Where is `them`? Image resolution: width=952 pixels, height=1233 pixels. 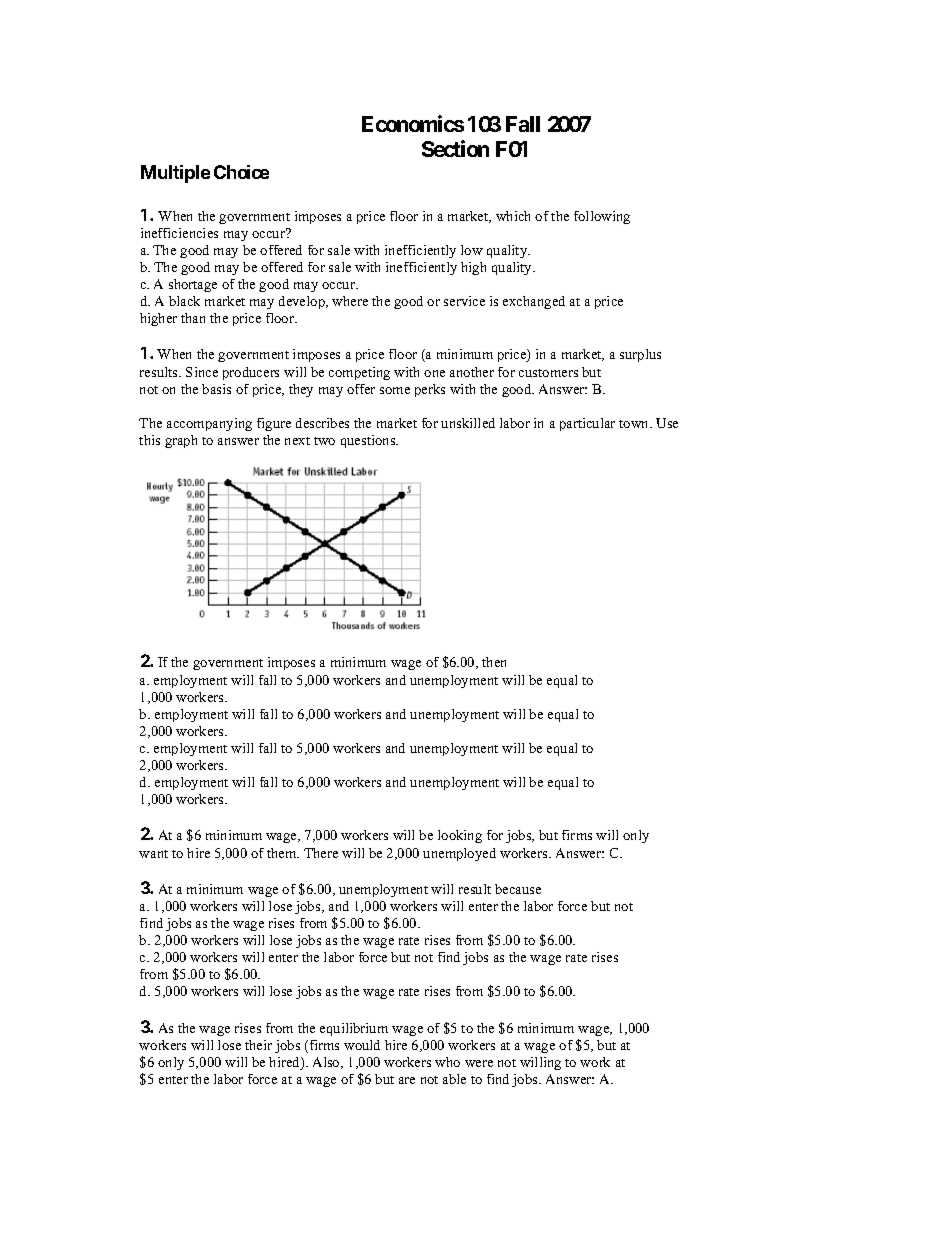 them is located at coordinates (283, 853).
